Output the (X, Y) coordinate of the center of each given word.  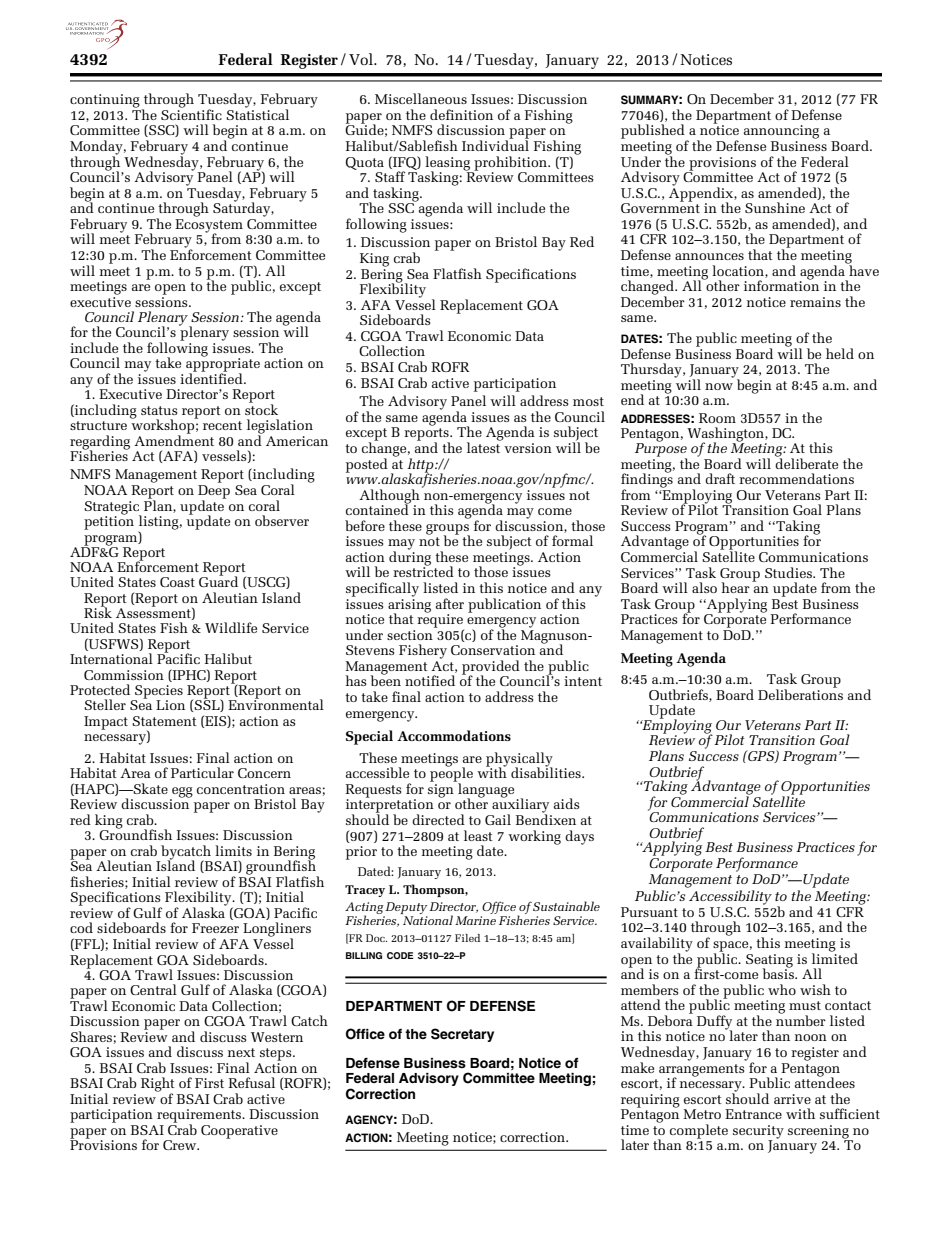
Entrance (753, 1114)
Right (158, 1085)
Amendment (174, 439)
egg (181, 793)
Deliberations (800, 693)
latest (484, 446)
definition (461, 114)
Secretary (462, 1035)
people (451, 774)
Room (717, 418)
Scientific (191, 113)
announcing (781, 132)
